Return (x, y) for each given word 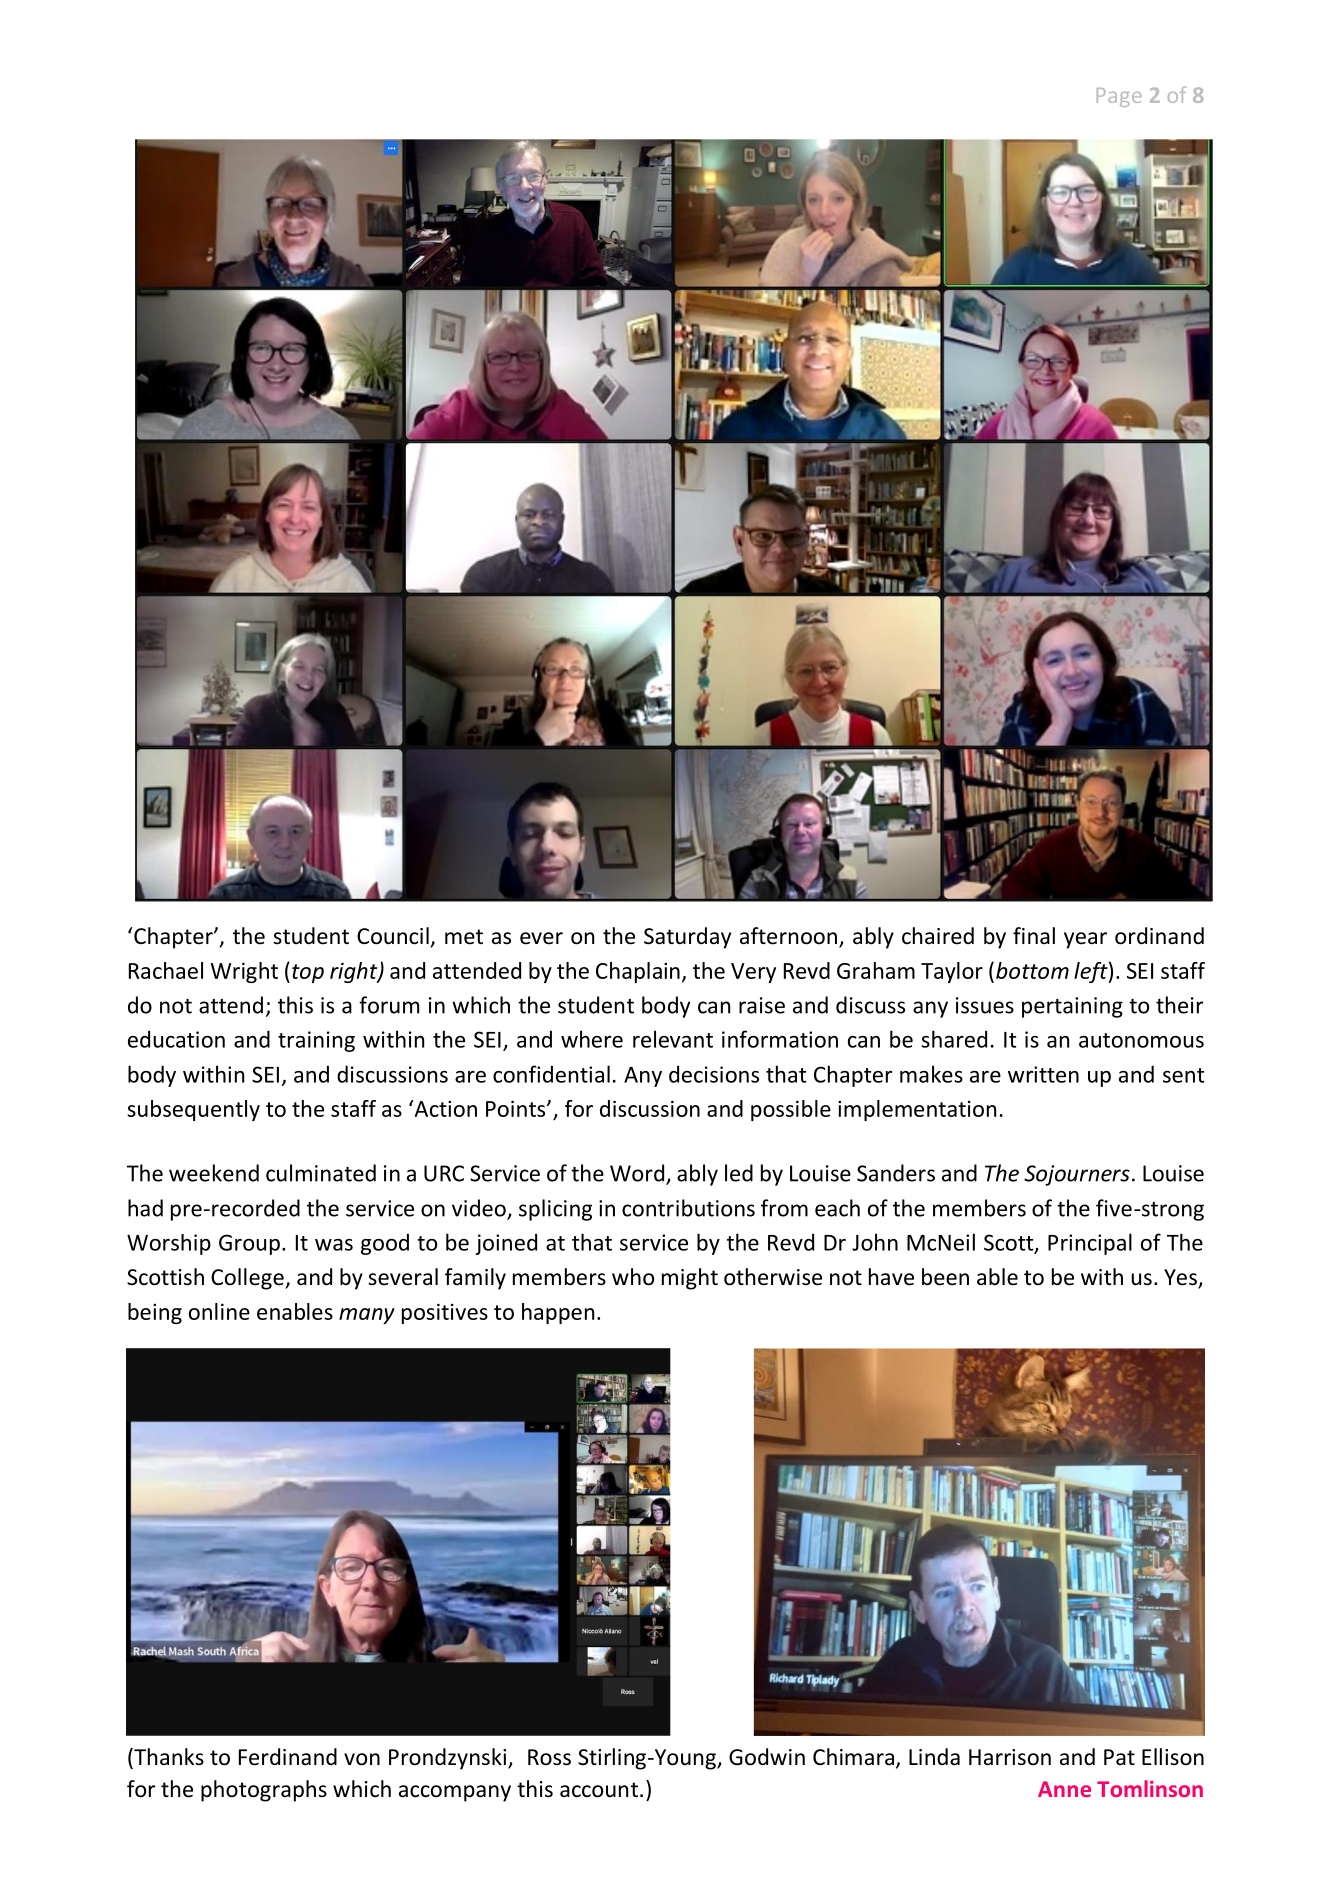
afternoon (788, 936)
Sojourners (1077, 1175)
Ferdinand (288, 1757)
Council (393, 936)
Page (1119, 97)
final (1034, 936)
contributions (688, 1208)
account (599, 1790)
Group (249, 1244)
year (1085, 940)
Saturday (687, 938)
